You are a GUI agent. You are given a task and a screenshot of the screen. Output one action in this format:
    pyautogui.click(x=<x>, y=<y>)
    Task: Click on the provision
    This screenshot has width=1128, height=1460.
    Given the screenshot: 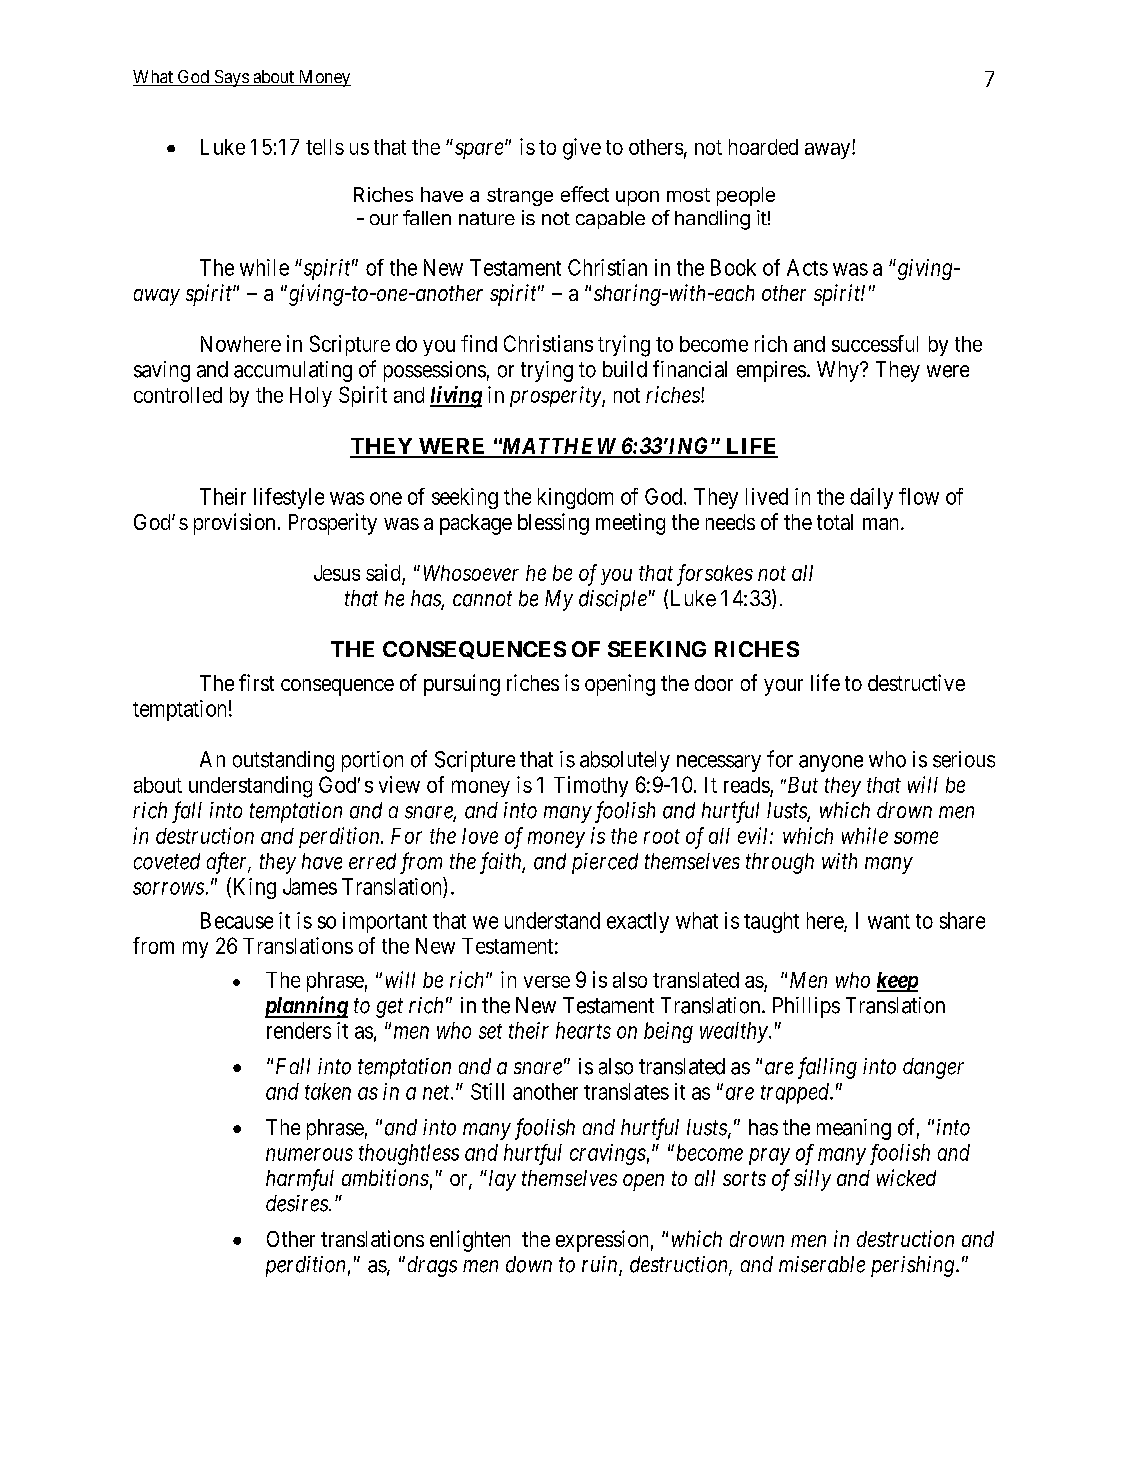 What is the action you would take?
    pyautogui.click(x=234, y=524)
